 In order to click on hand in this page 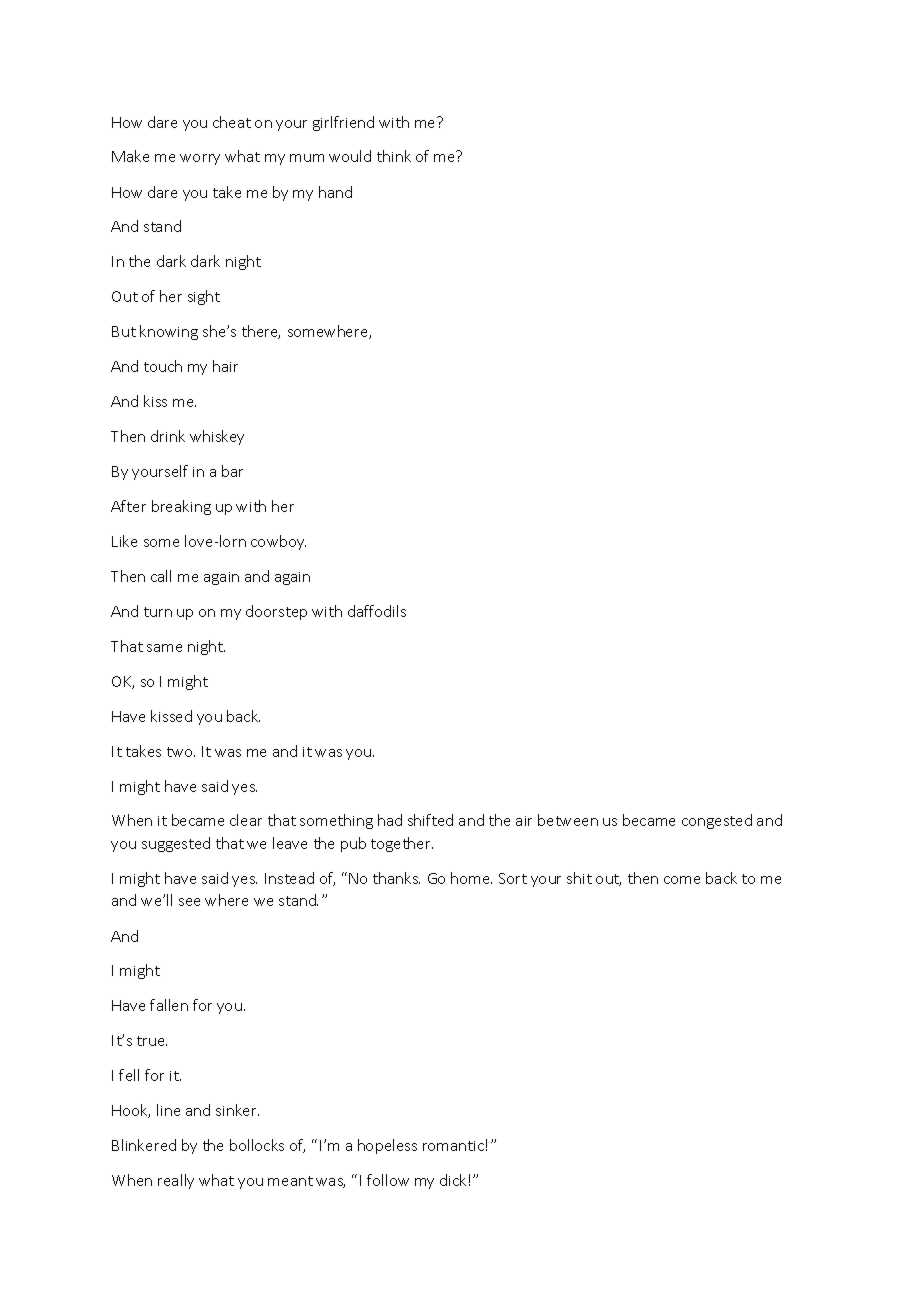, I will do `click(335, 192)`.
